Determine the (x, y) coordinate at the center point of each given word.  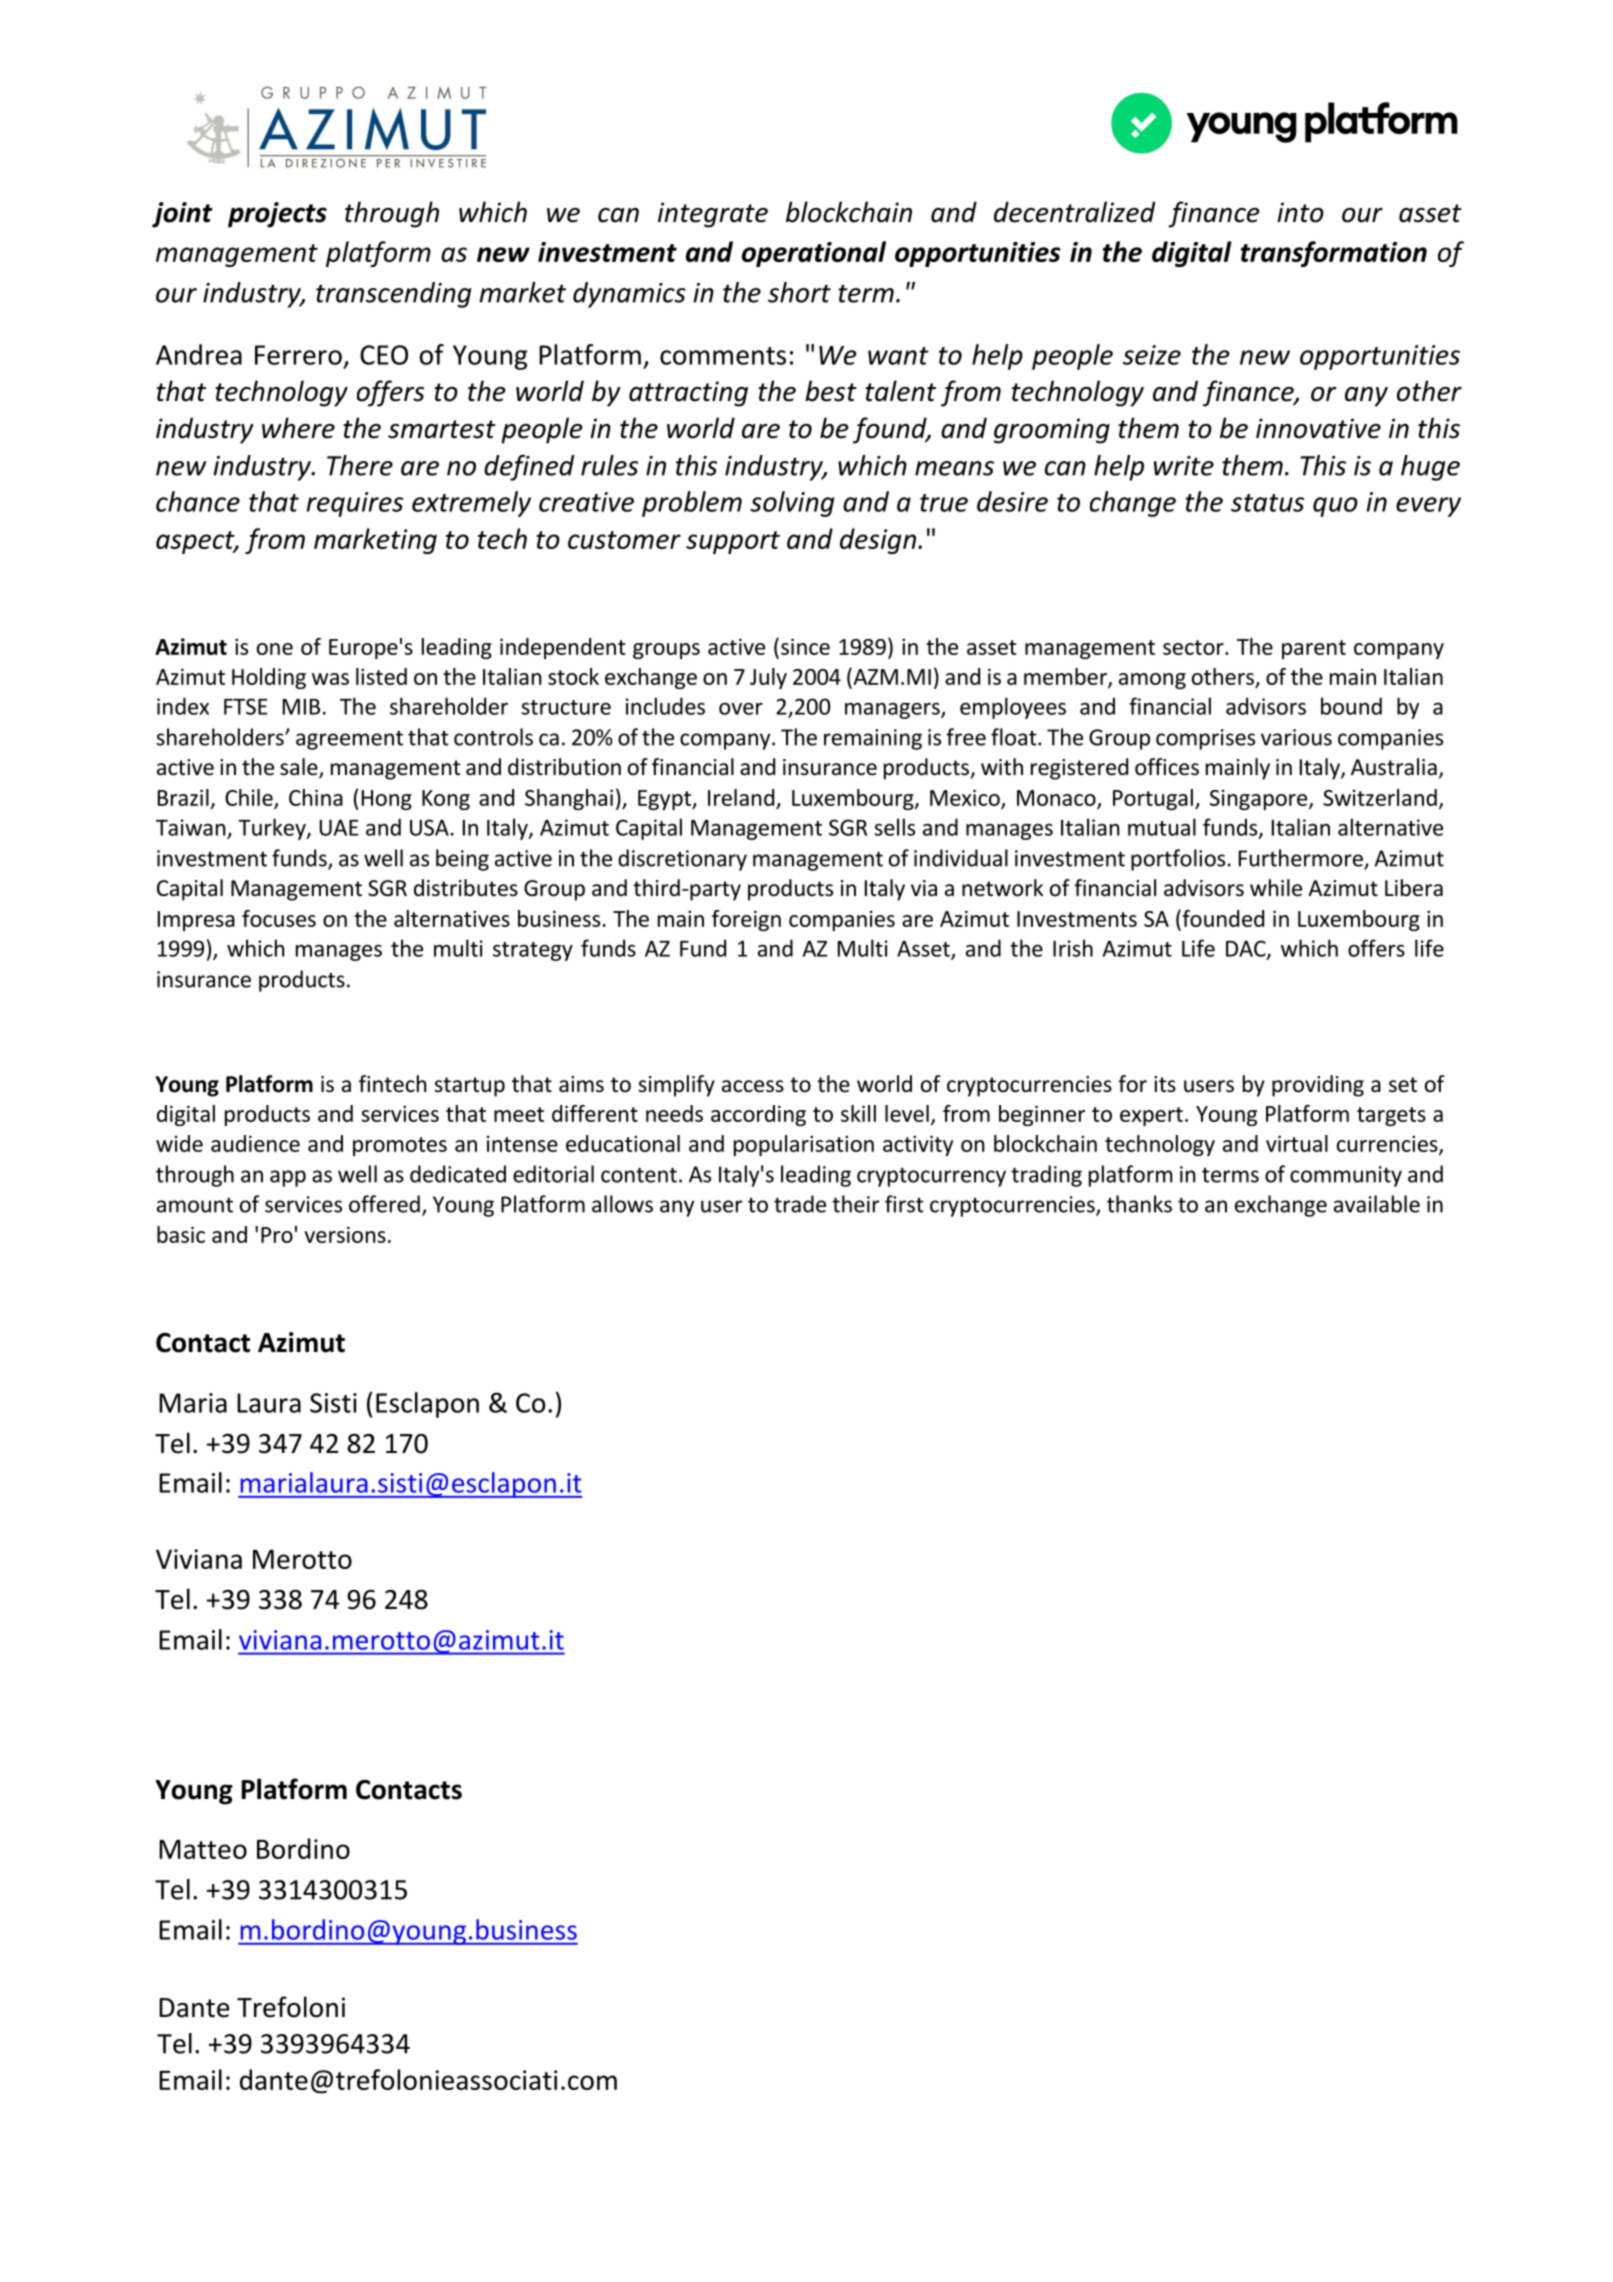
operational (814, 254)
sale (300, 768)
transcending (393, 295)
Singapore (1260, 799)
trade (800, 1204)
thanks (1139, 1204)
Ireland (741, 797)
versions (345, 1234)
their (855, 1204)
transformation (1334, 254)
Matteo (203, 1849)
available (1377, 1204)
